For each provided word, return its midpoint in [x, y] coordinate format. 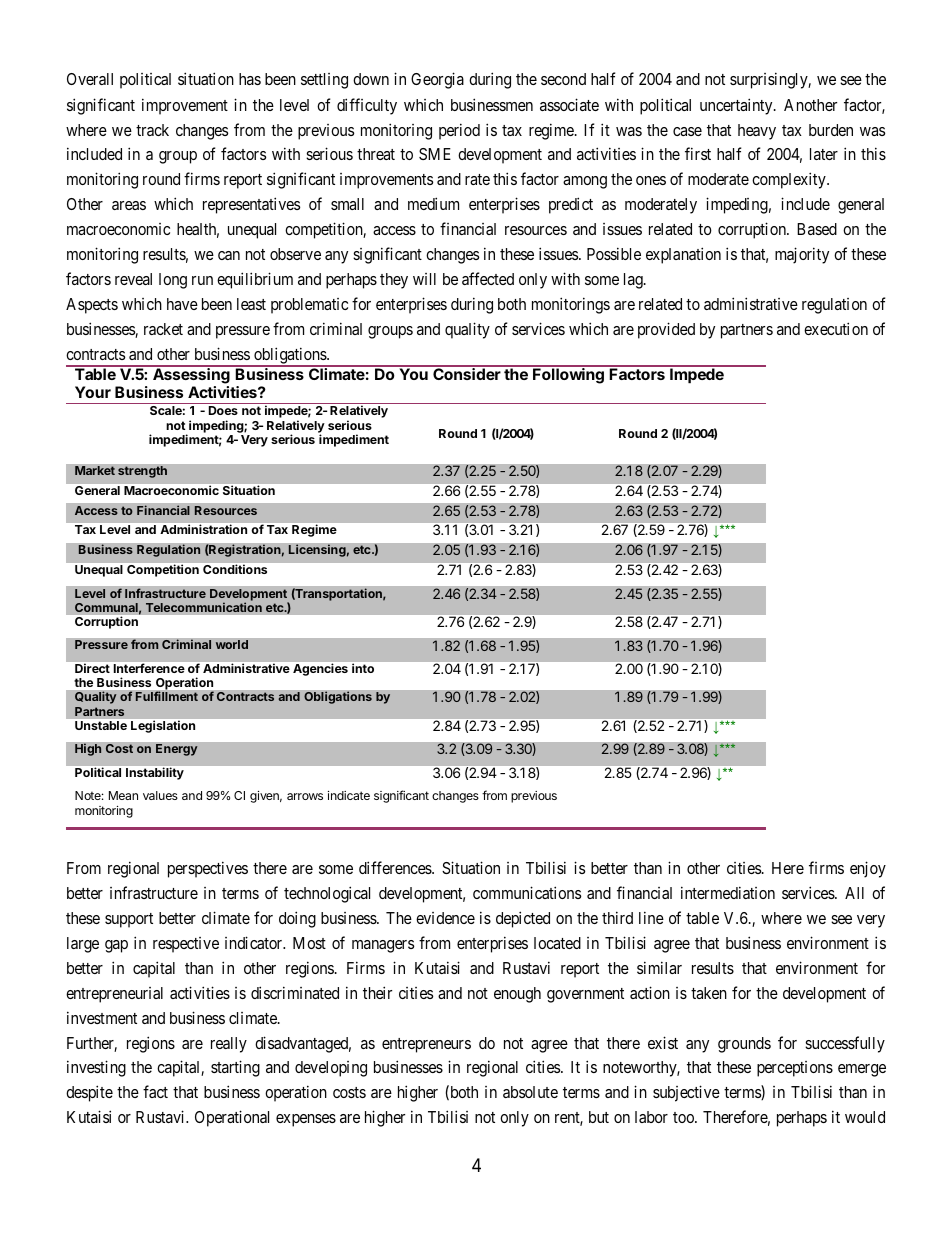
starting [235, 1068]
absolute [530, 1092]
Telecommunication [204, 607]
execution [836, 328]
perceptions [795, 1069]
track [152, 130]
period [459, 131]
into [363, 668]
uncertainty [737, 106]
